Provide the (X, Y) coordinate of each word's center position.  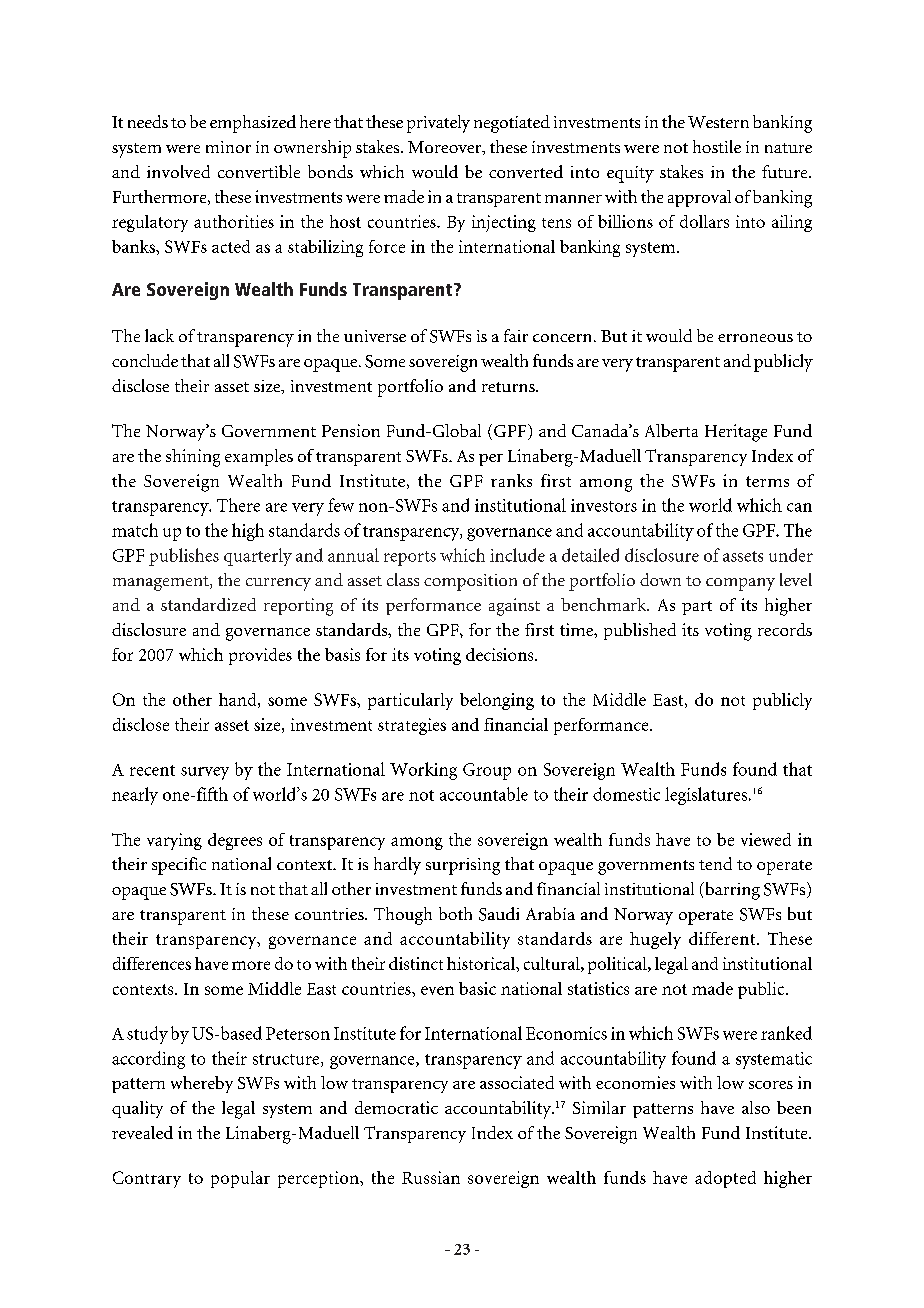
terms (767, 481)
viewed (766, 839)
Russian (431, 1177)
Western (718, 122)
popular (240, 1179)
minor (228, 147)
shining (193, 458)
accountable (484, 794)
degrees (235, 841)
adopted (725, 1179)
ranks (511, 480)
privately (438, 124)
